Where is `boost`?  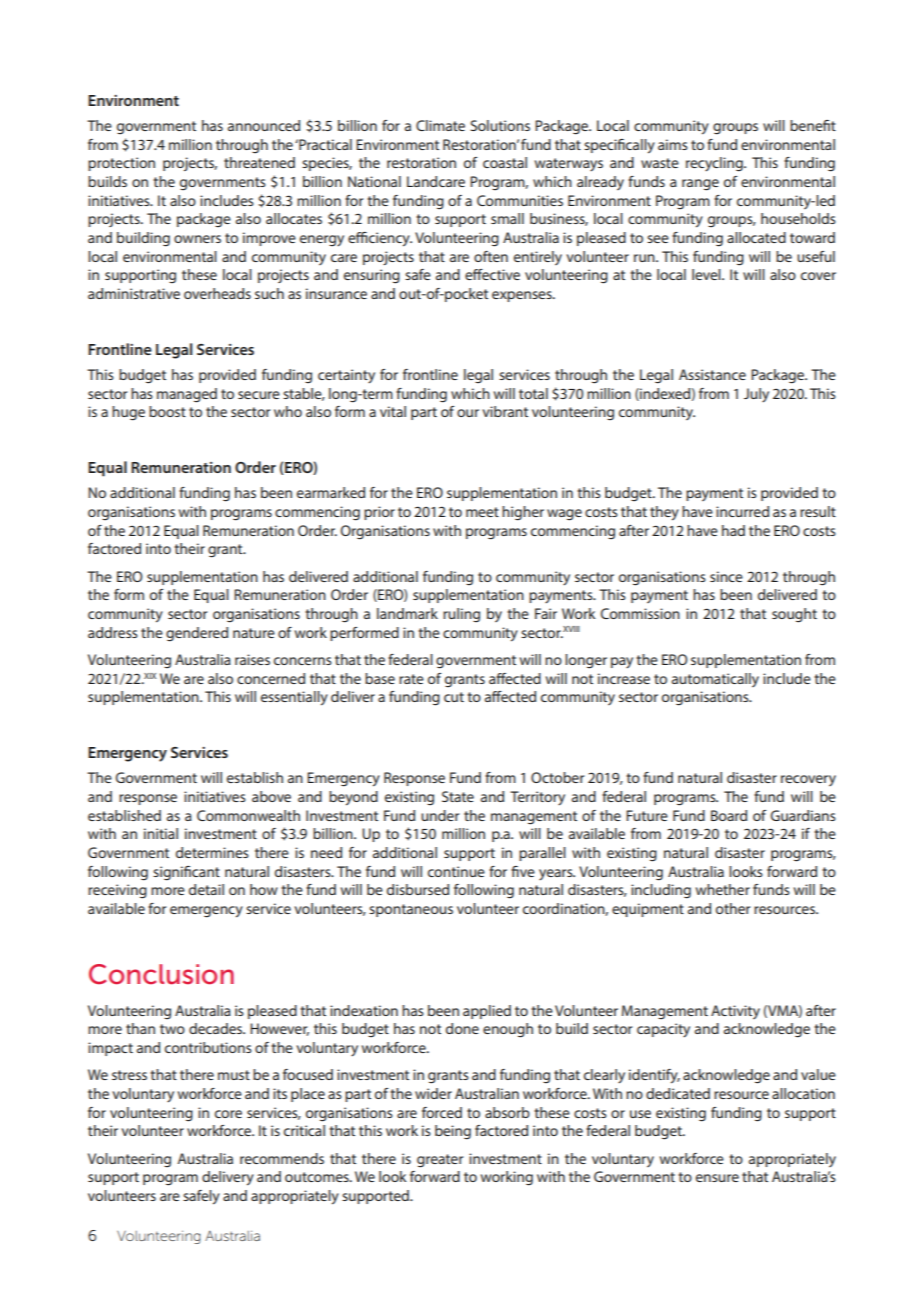
boost is located at coordinates (167, 411).
